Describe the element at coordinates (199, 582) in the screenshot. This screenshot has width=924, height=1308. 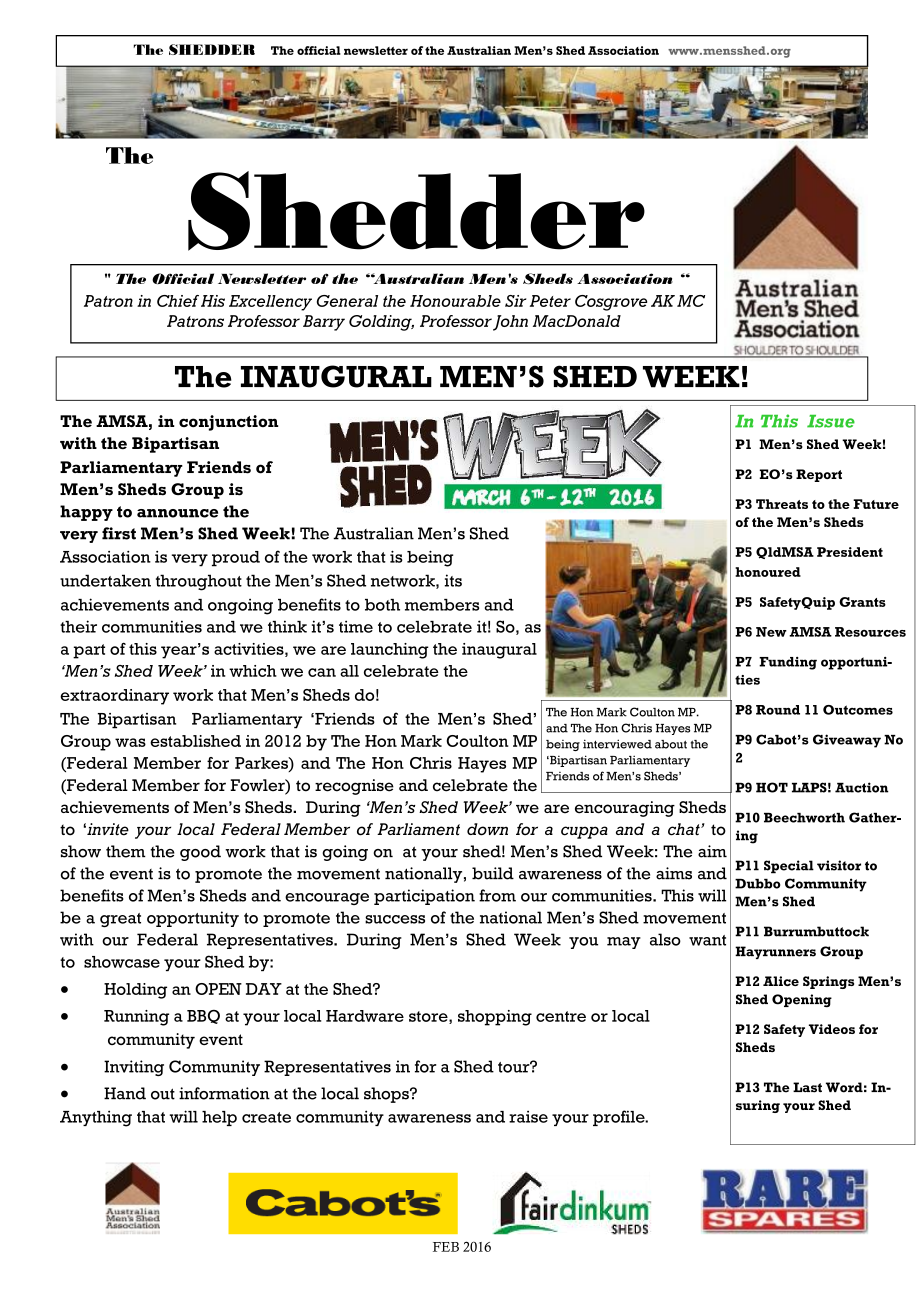
I see `throughout` at that location.
